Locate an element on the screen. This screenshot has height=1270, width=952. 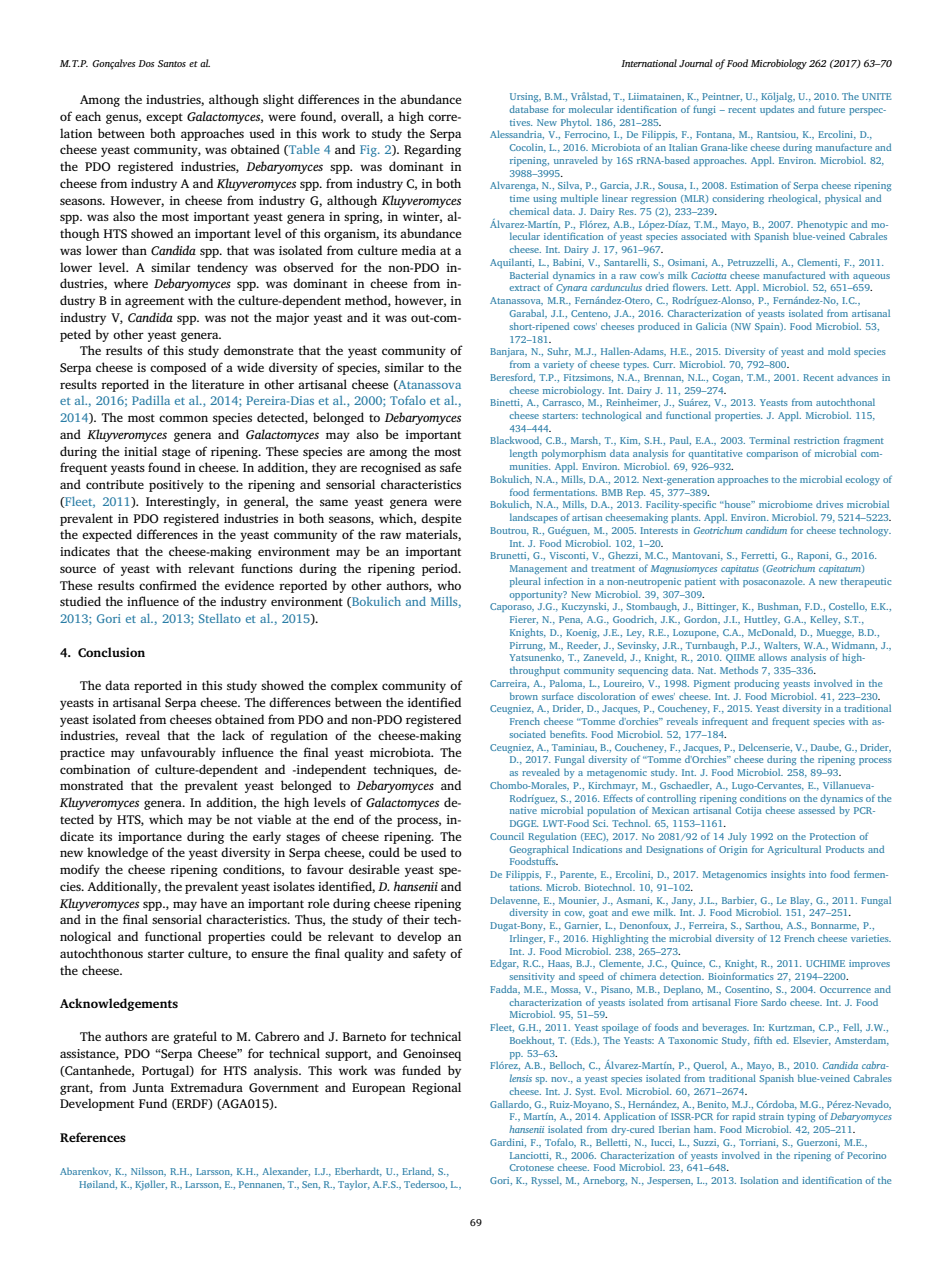
Kelley is located at coordinates (825, 620).
